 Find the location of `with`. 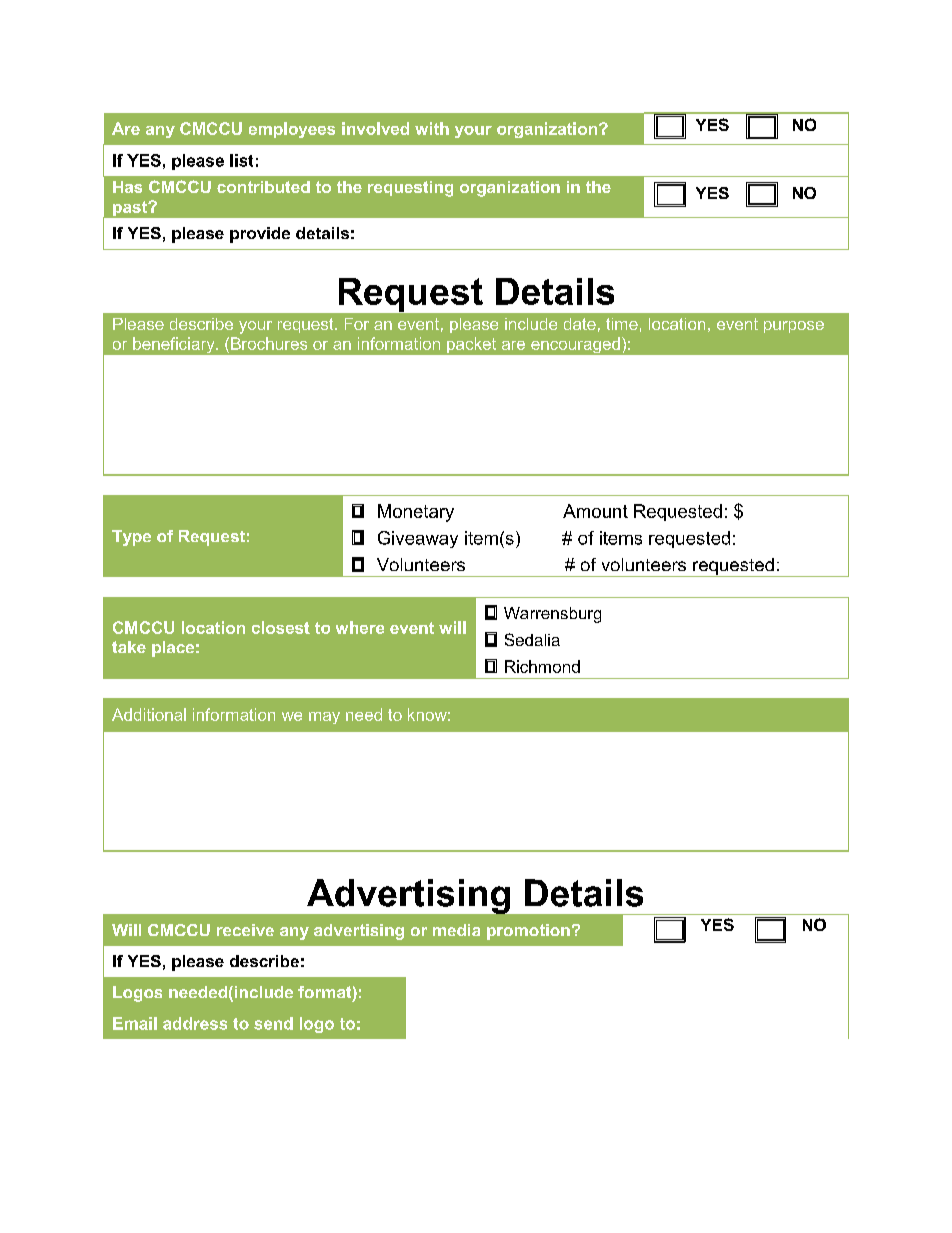

with is located at coordinates (432, 128).
